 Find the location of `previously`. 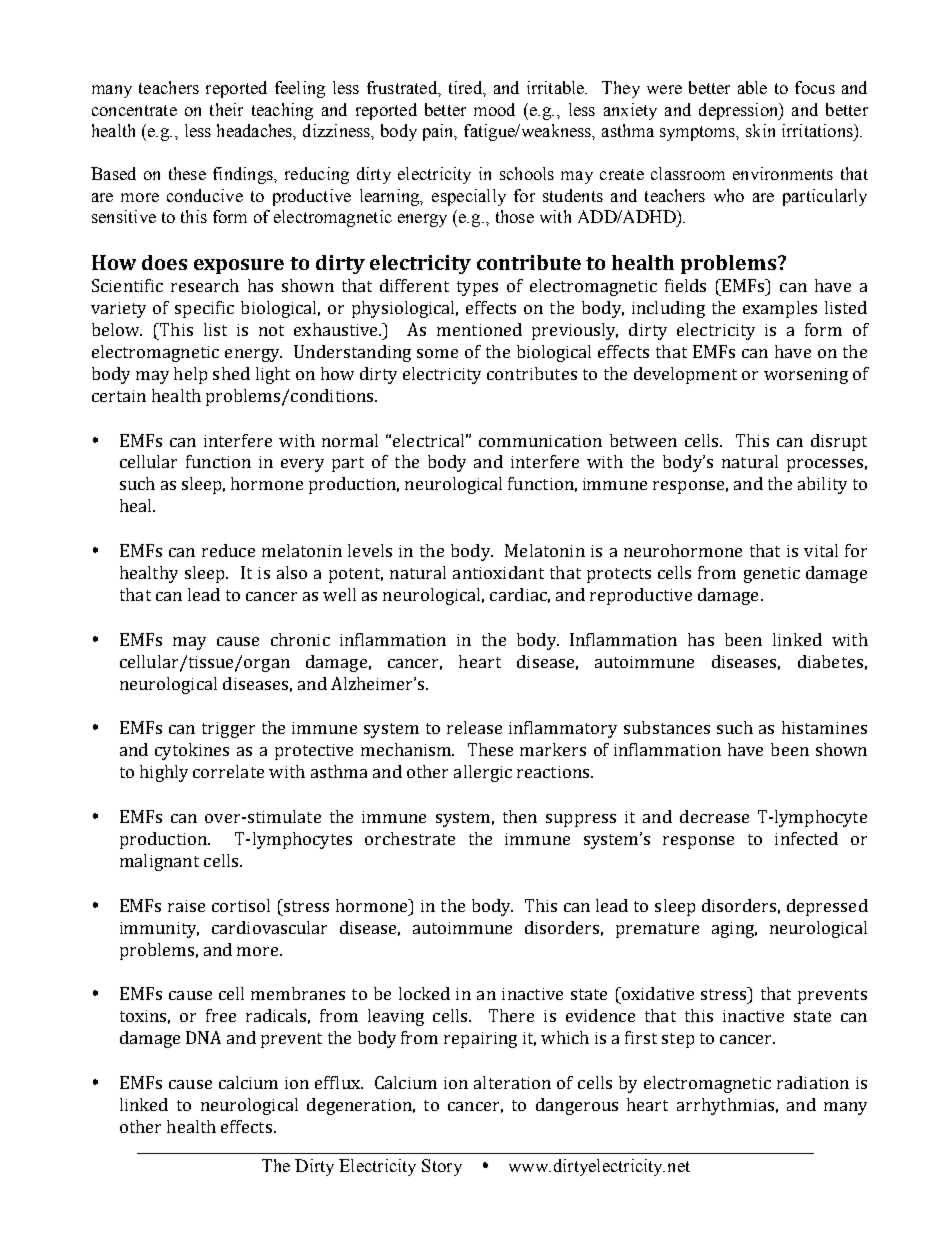

previously is located at coordinates (575, 331).
